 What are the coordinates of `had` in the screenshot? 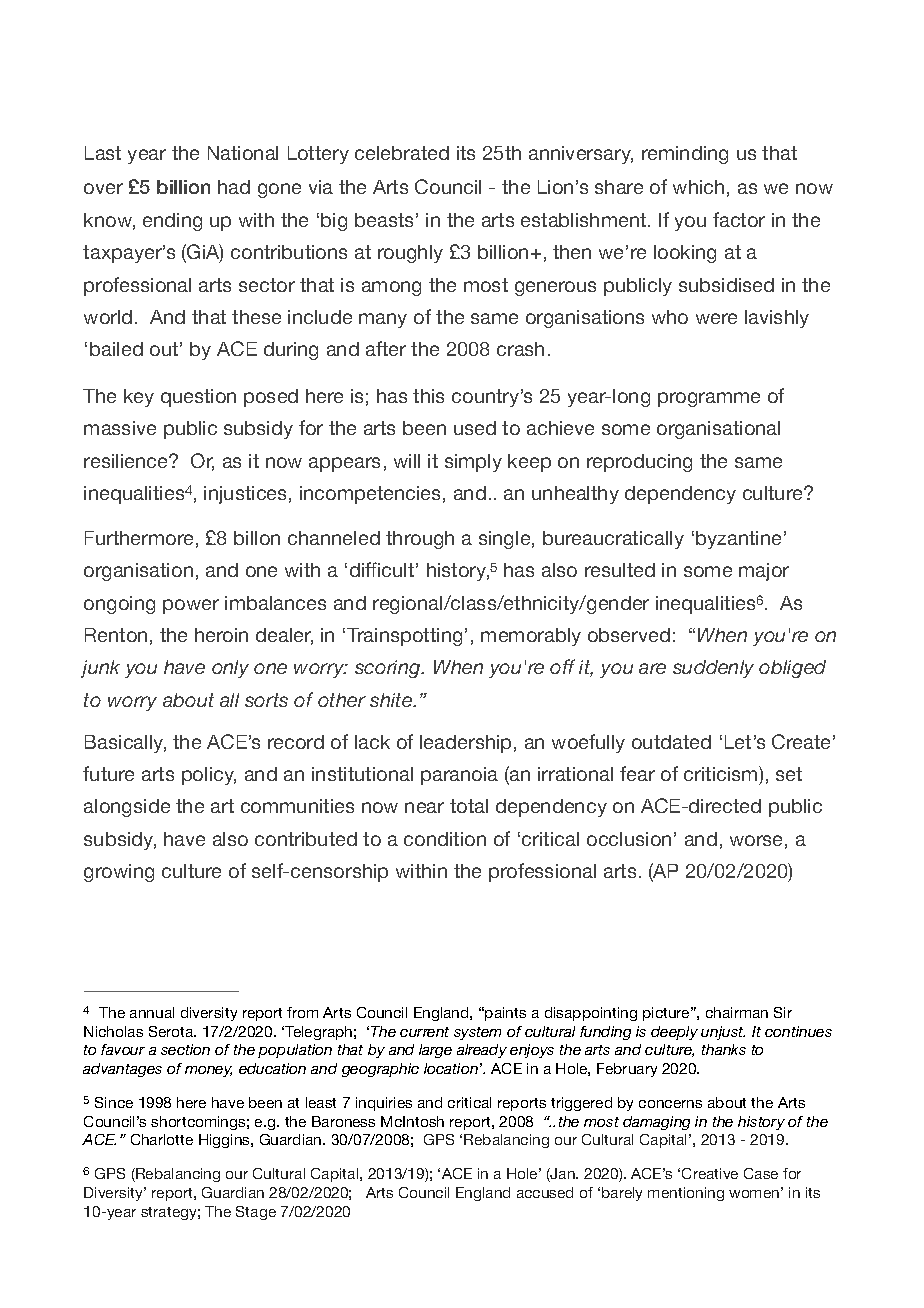 It's located at (234, 187).
